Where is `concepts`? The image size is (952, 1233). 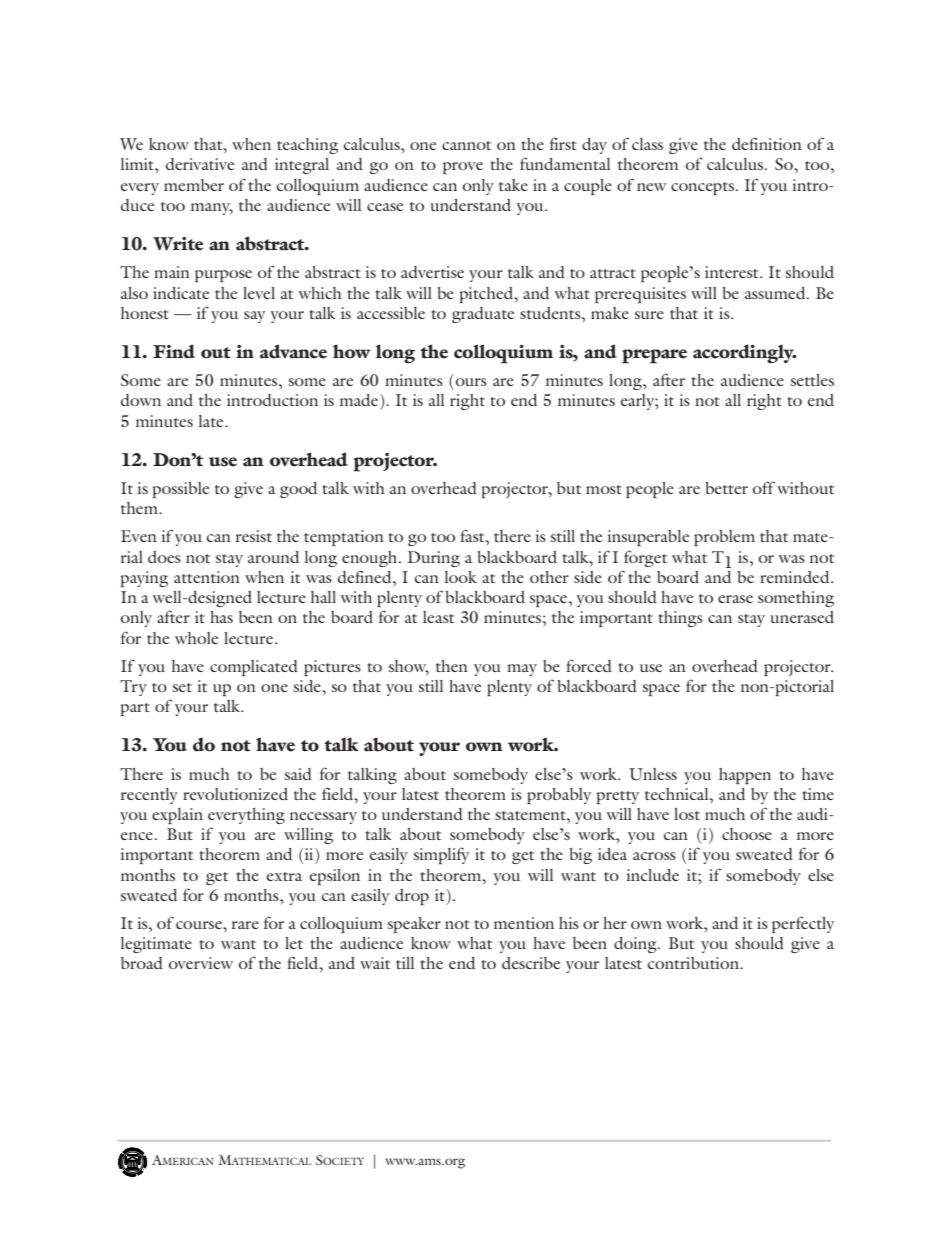 concepts is located at coordinates (702, 188).
